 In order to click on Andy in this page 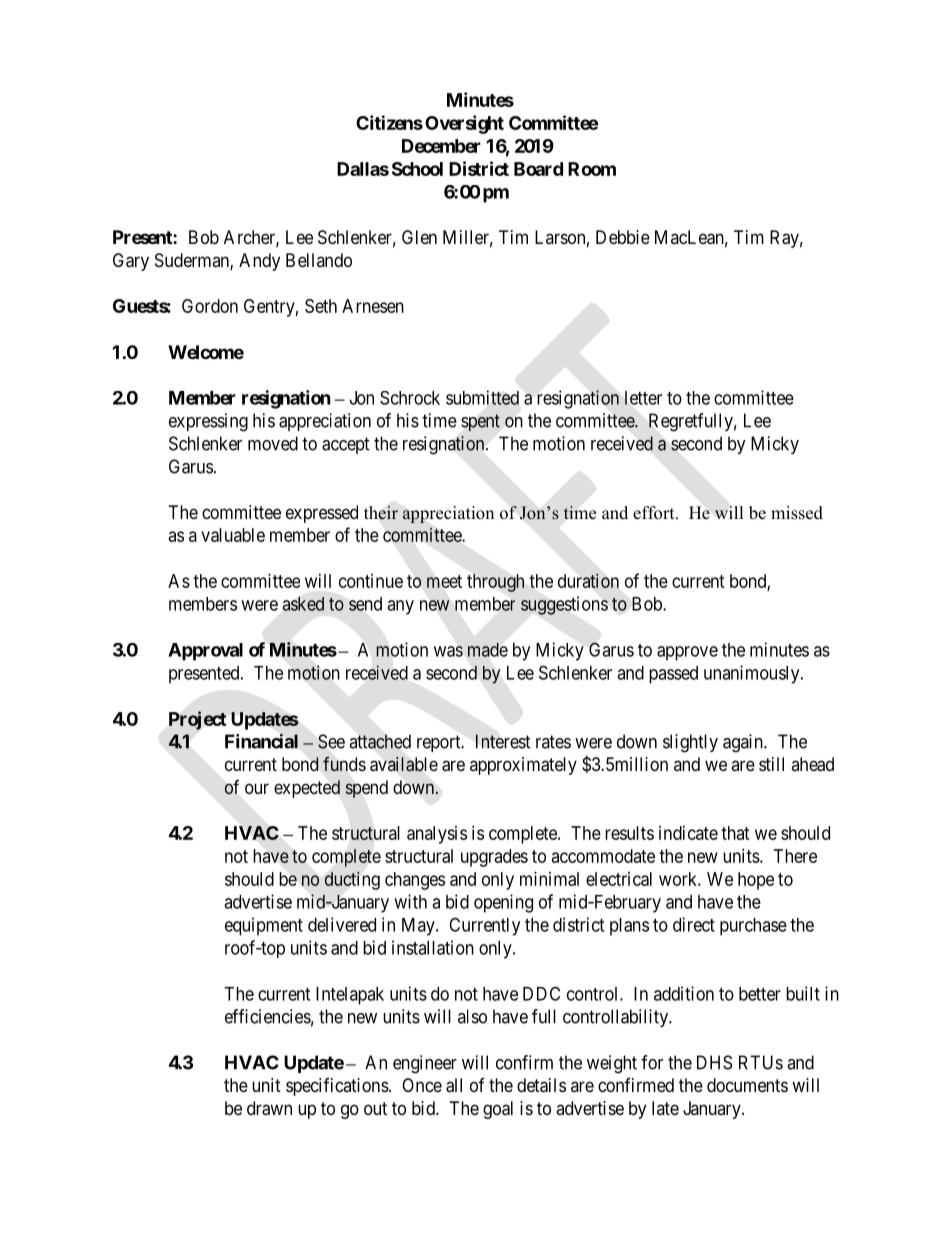, I will do `click(259, 262)`.
